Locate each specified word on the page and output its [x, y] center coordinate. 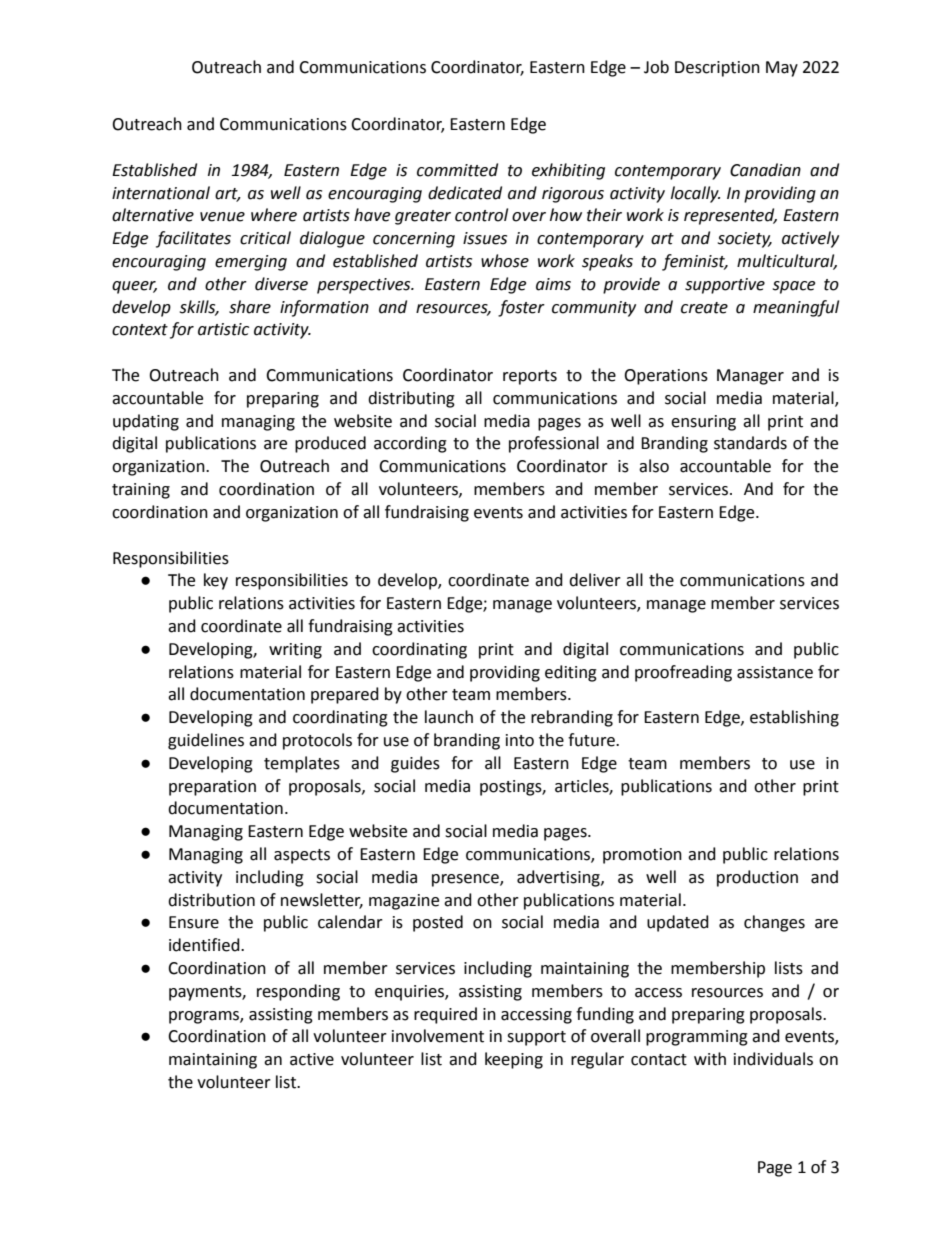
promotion [642, 856]
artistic [223, 329]
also [654, 466]
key [216, 581]
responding [298, 992]
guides [415, 764]
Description [717, 69]
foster [521, 308]
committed [457, 170]
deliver [595, 580]
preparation [212, 788]
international [161, 193]
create [704, 308]
